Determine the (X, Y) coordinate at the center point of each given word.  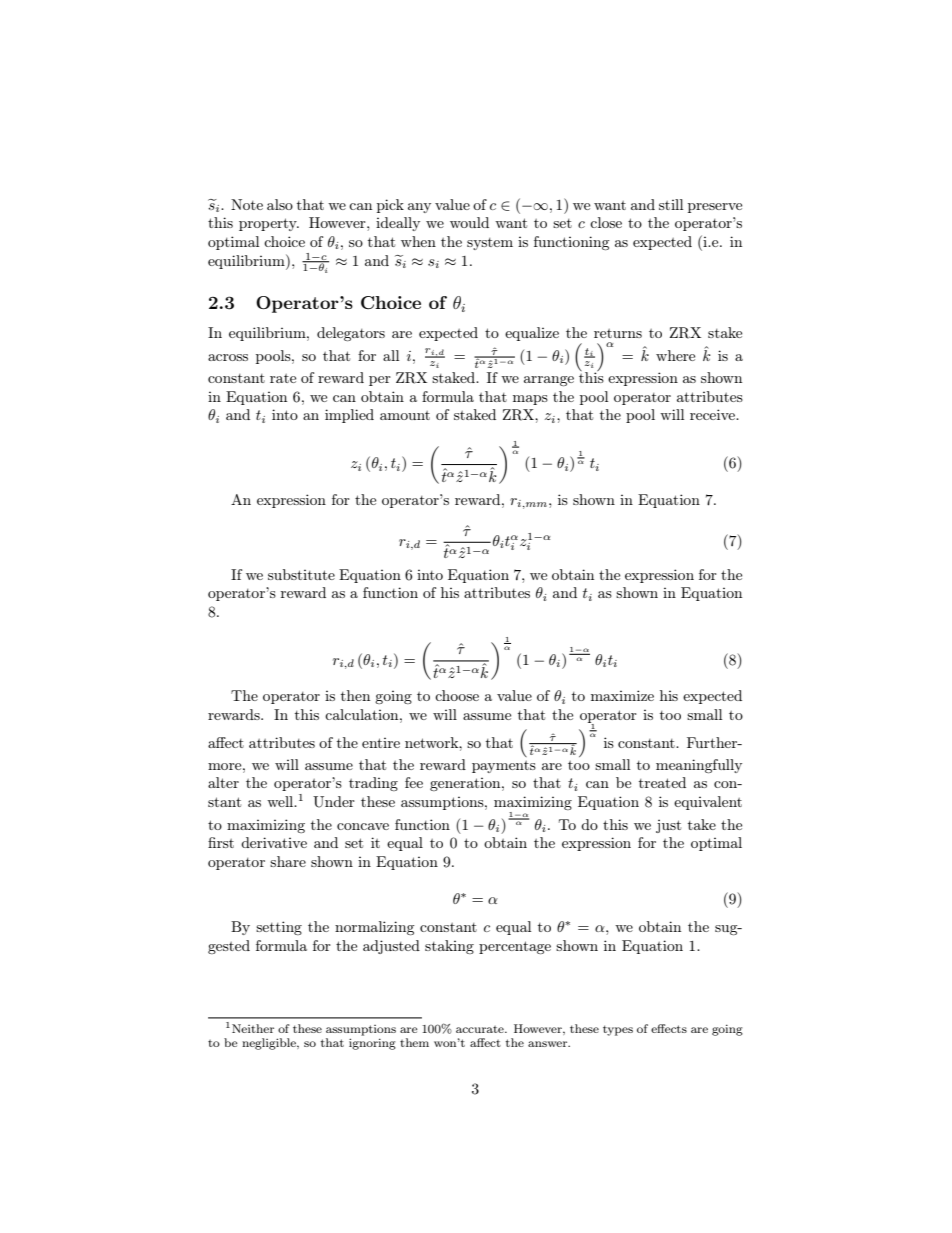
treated (662, 782)
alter (223, 782)
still (671, 204)
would (469, 222)
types (618, 1030)
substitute (301, 574)
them (414, 1042)
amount (405, 415)
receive (714, 414)
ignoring (372, 1044)
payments (504, 767)
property (269, 224)
